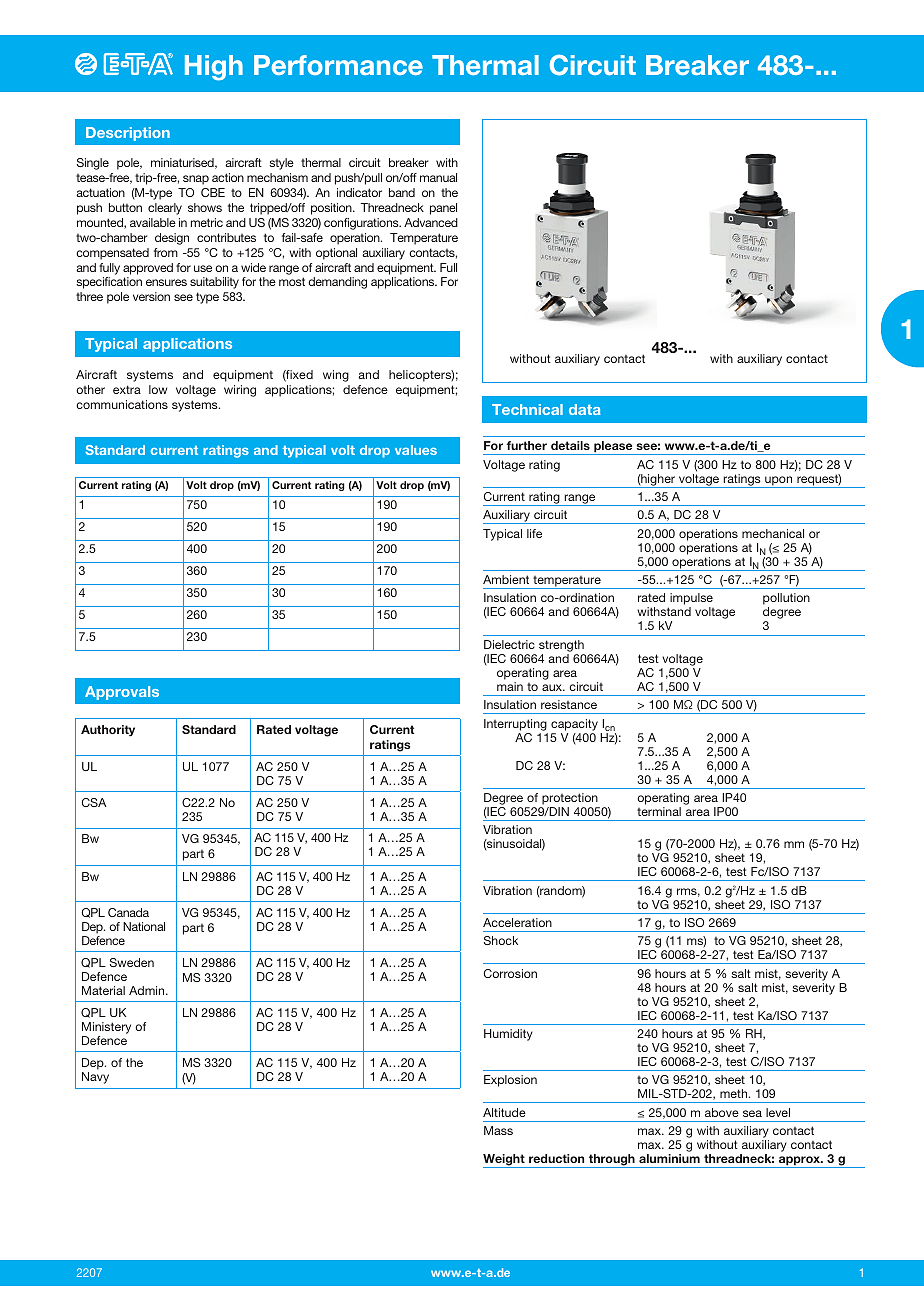 This document has height=1308, width=924. What do you see at coordinates (498, 1130) in the document?
I see `Mass` at bounding box center [498, 1130].
